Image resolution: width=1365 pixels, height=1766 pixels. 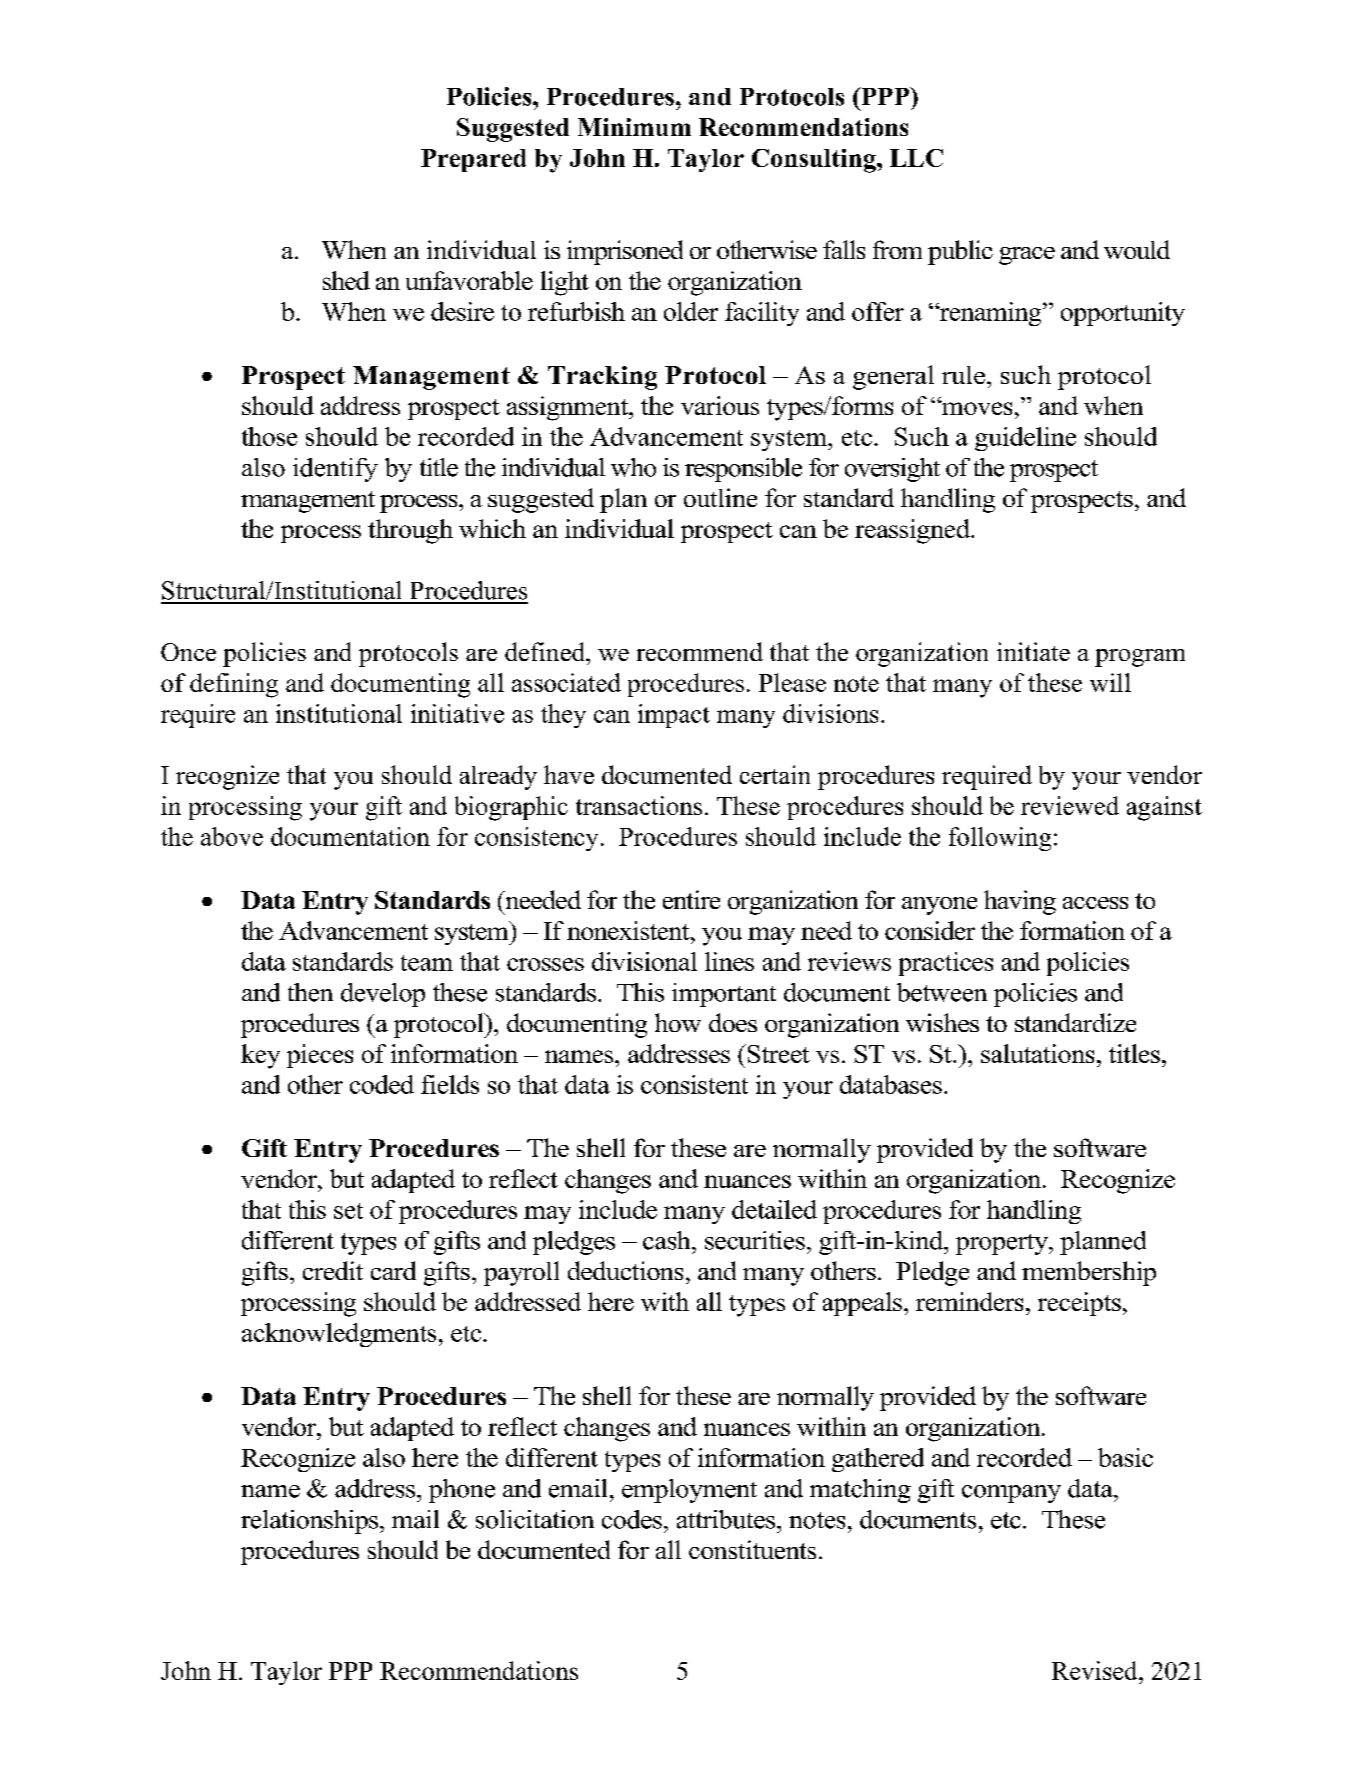 What do you see at coordinates (309, 1522) in the page?
I see `relationships` at bounding box center [309, 1522].
